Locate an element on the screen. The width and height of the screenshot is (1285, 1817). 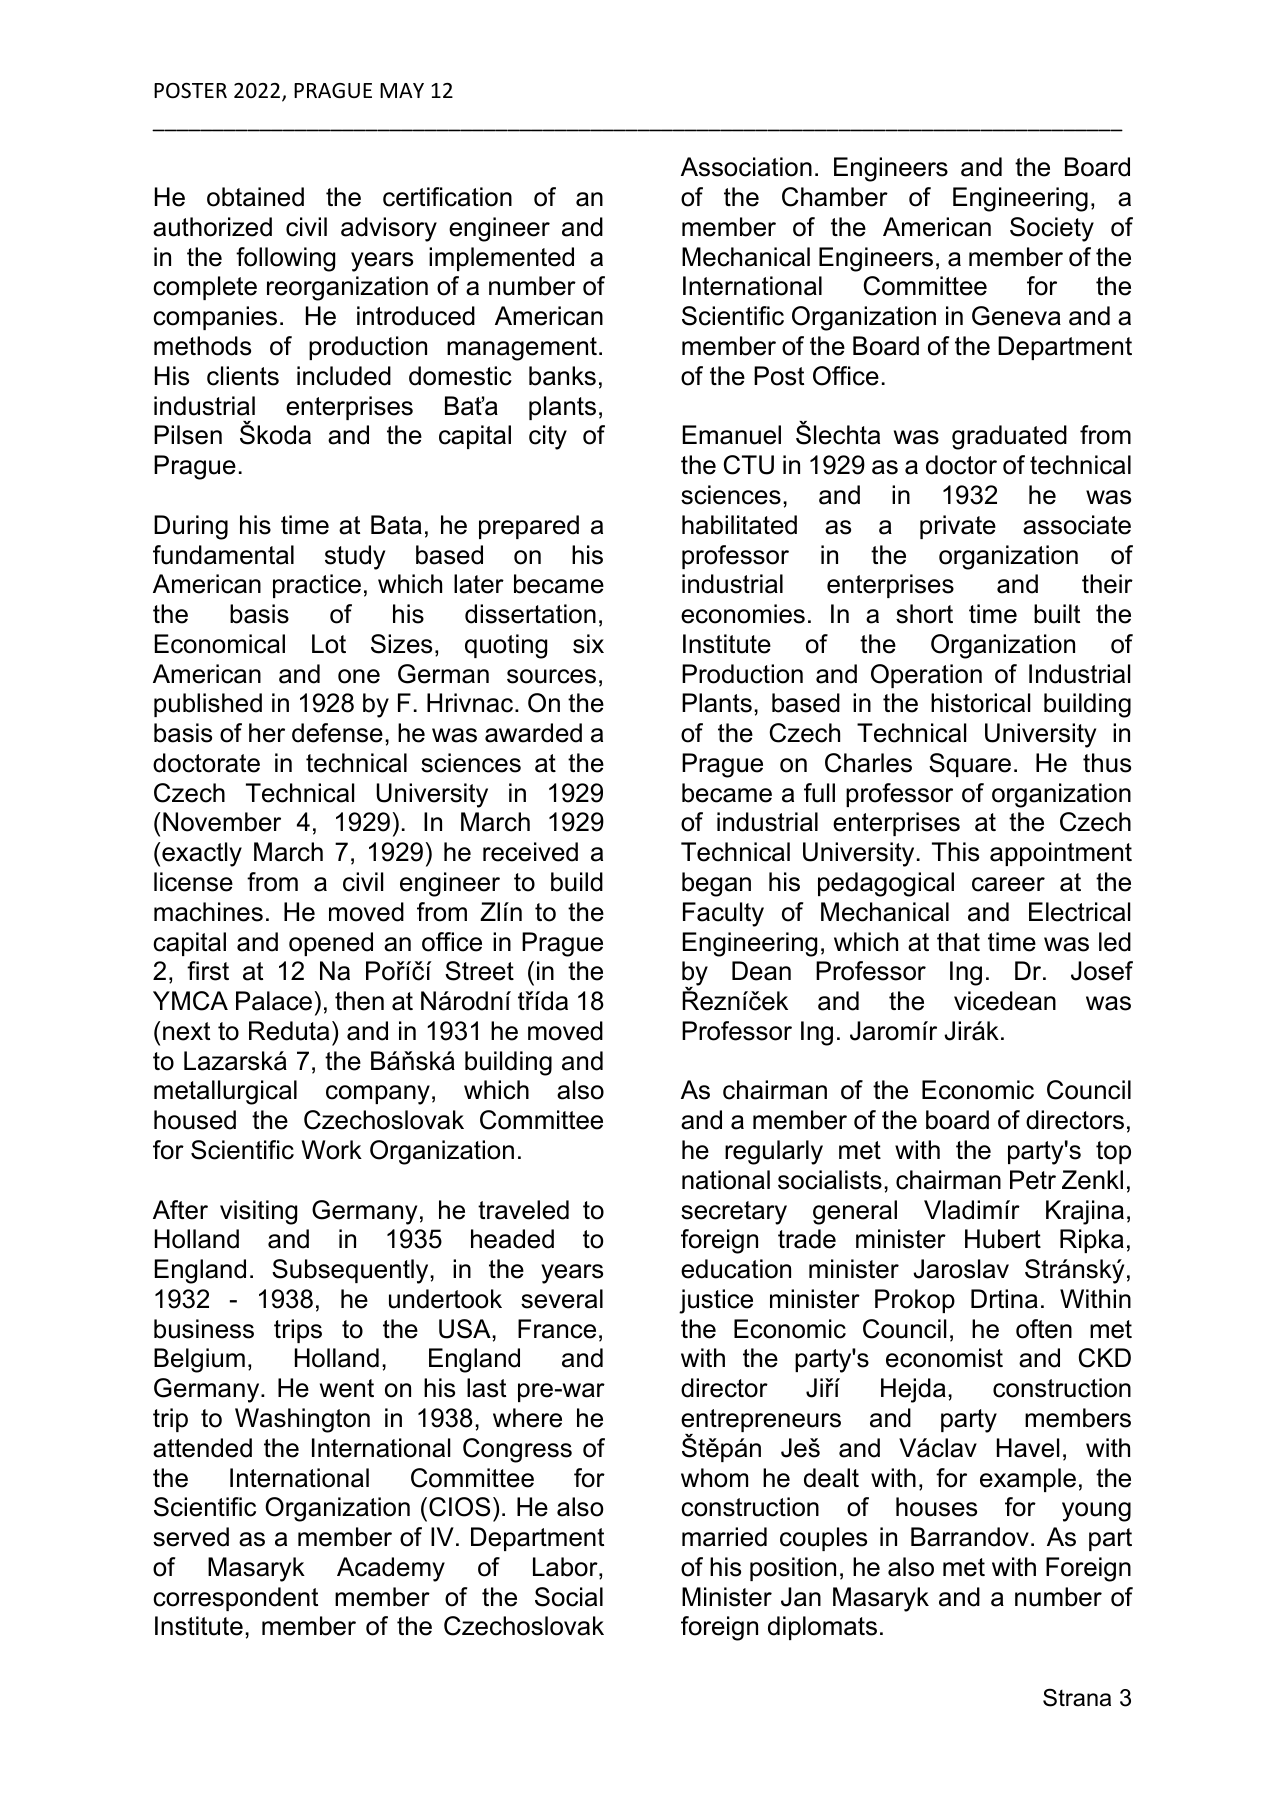
correspondent is located at coordinates (235, 1599).
